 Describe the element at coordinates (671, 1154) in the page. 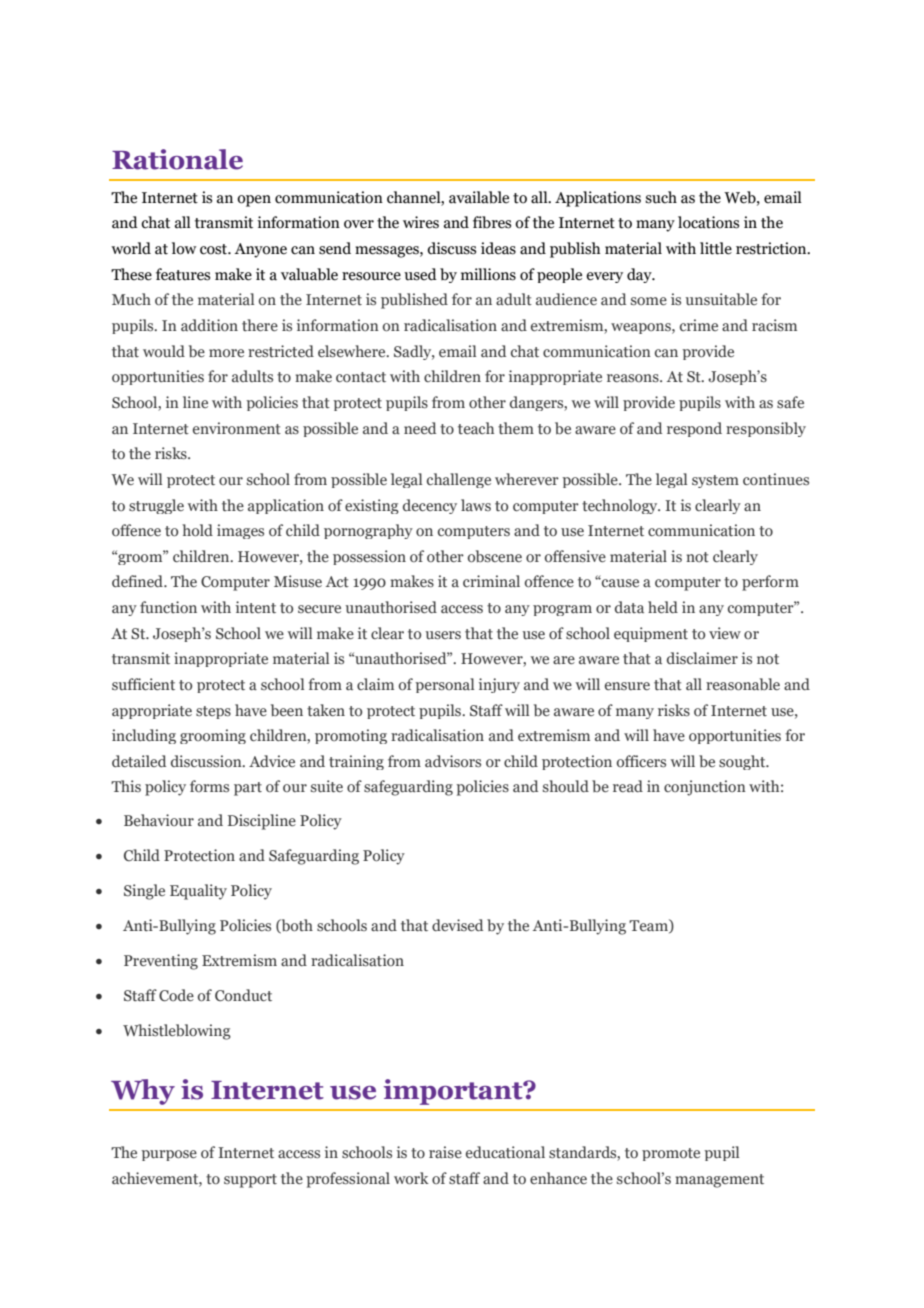

I see `promote` at that location.
